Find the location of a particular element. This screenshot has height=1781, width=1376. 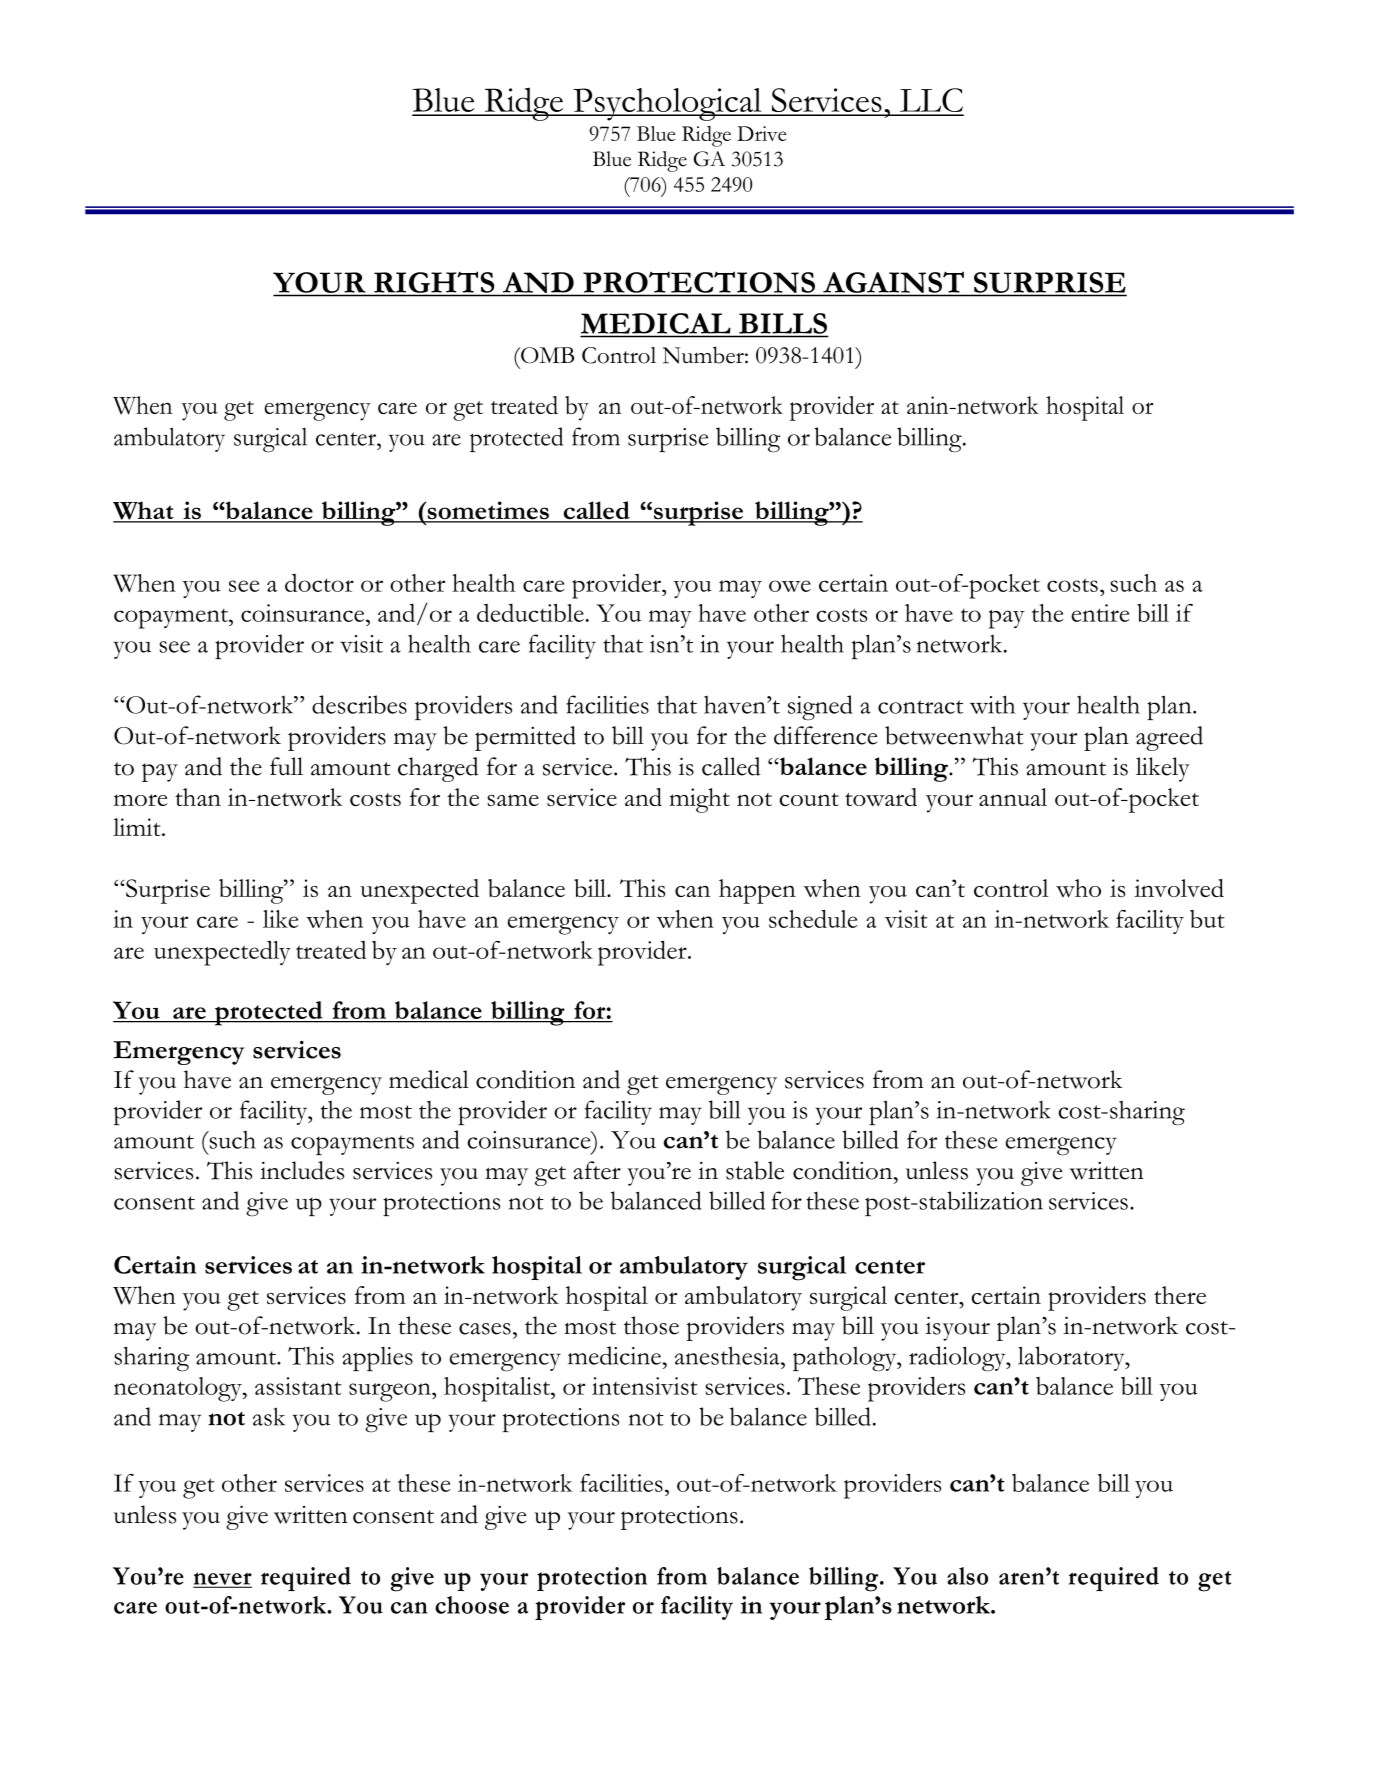

RIGHTS is located at coordinates (434, 282).
